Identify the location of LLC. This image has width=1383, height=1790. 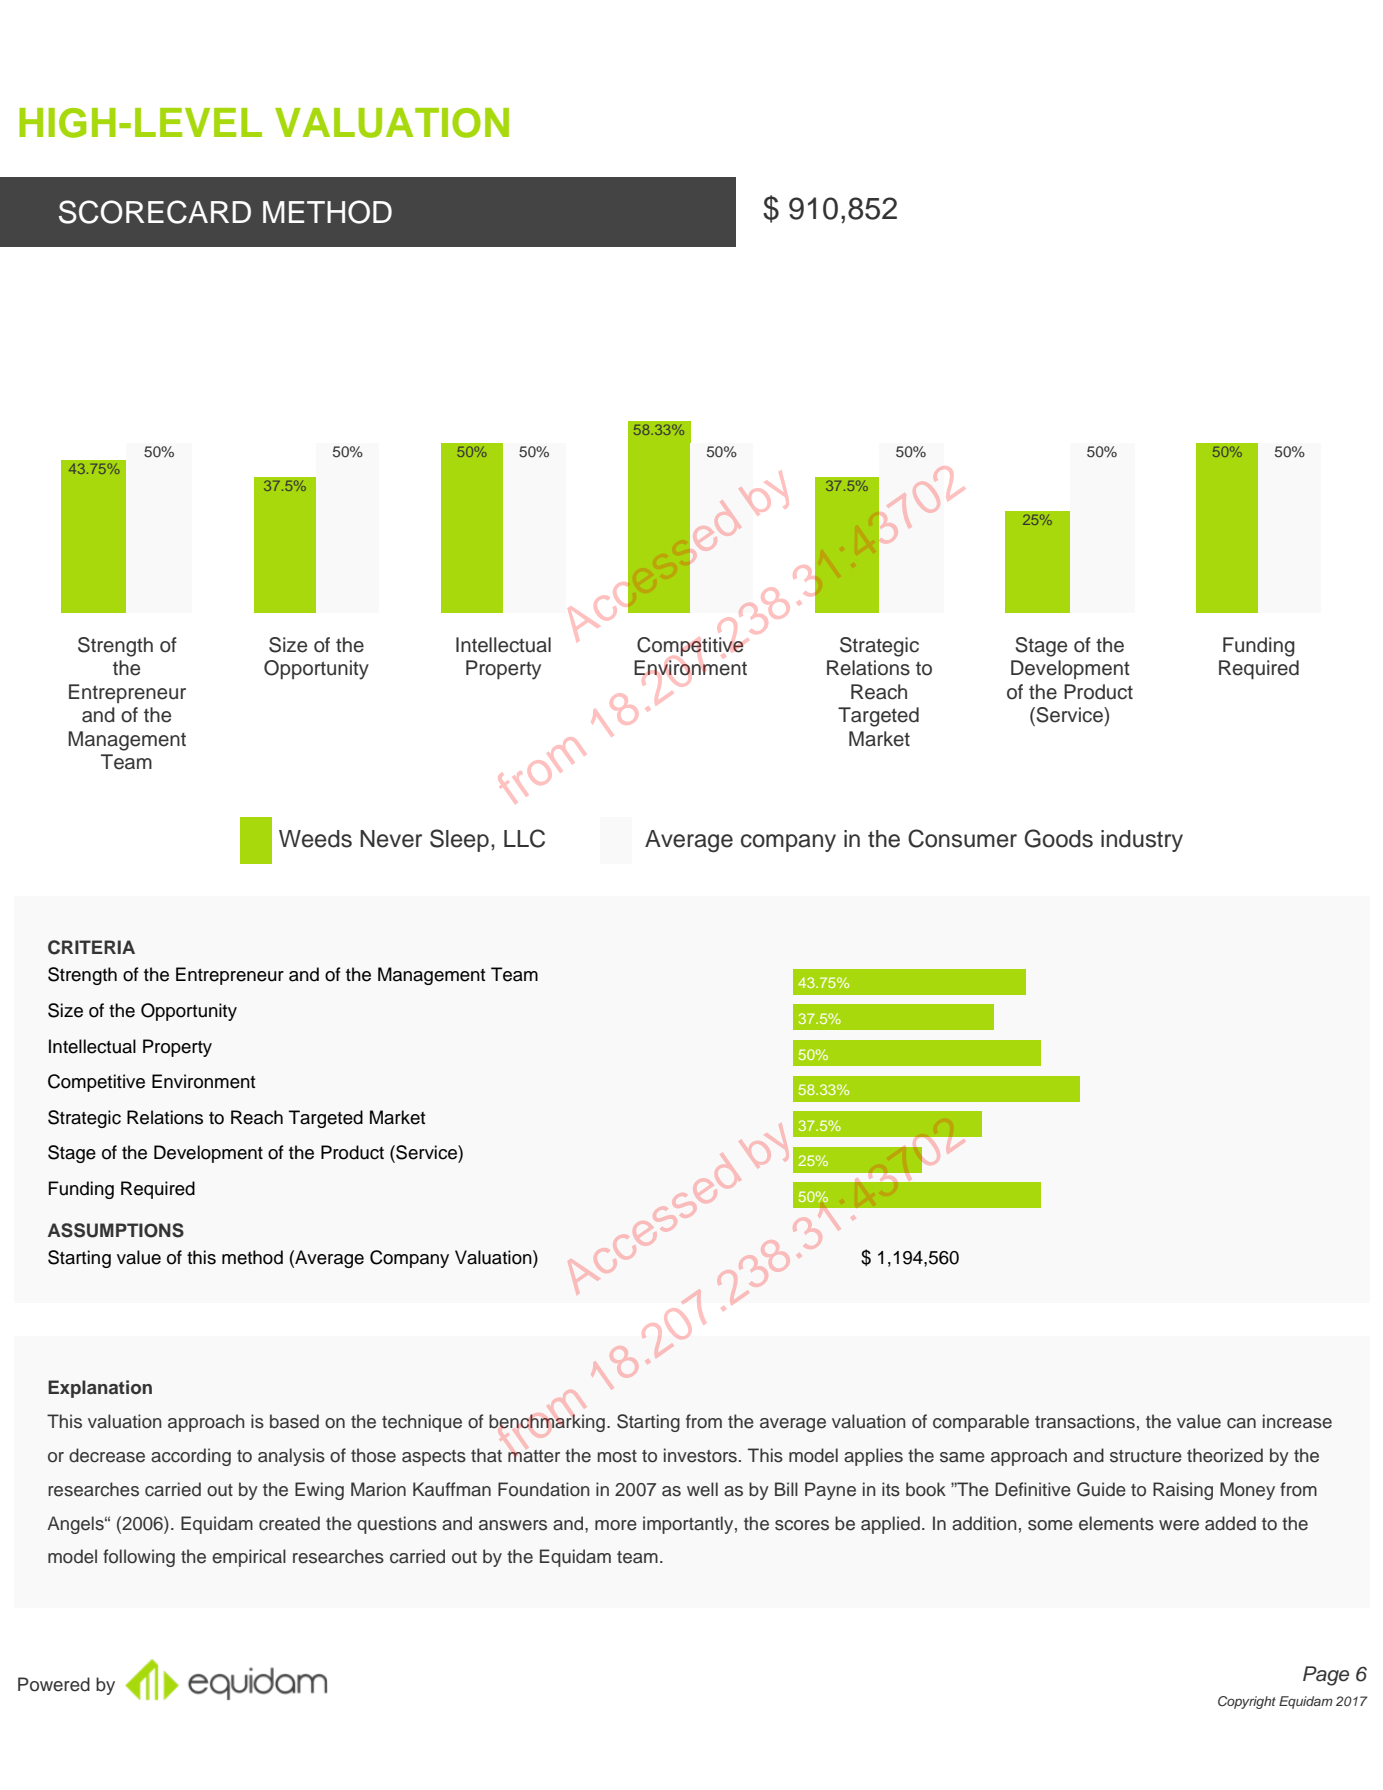
(524, 838).
